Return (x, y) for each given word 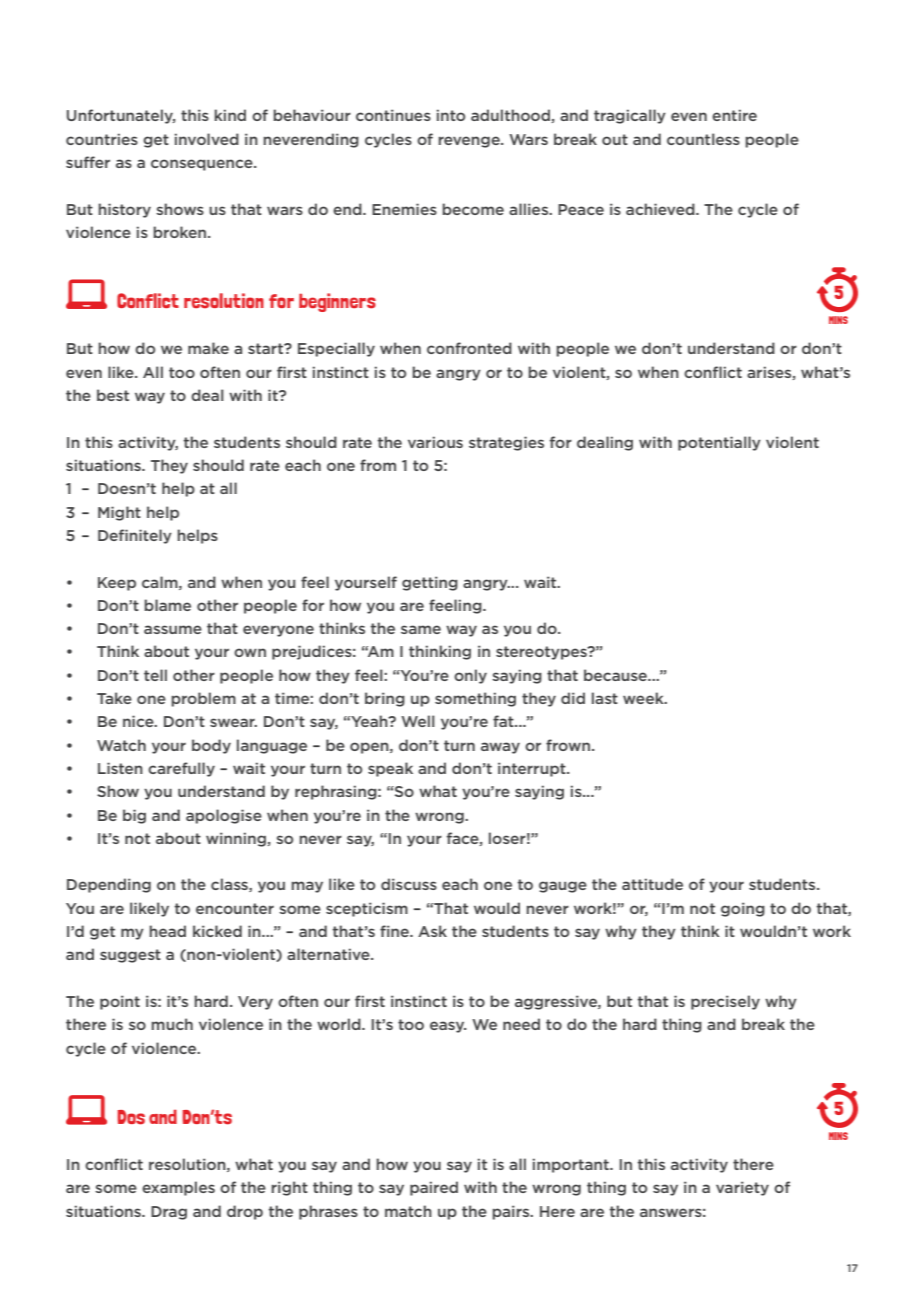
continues (393, 115)
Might (119, 513)
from (378, 465)
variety (742, 1188)
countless (703, 139)
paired (434, 1188)
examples (178, 1188)
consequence (203, 165)
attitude (652, 884)
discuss (409, 884)
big (134, 816)
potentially (719, 443)
